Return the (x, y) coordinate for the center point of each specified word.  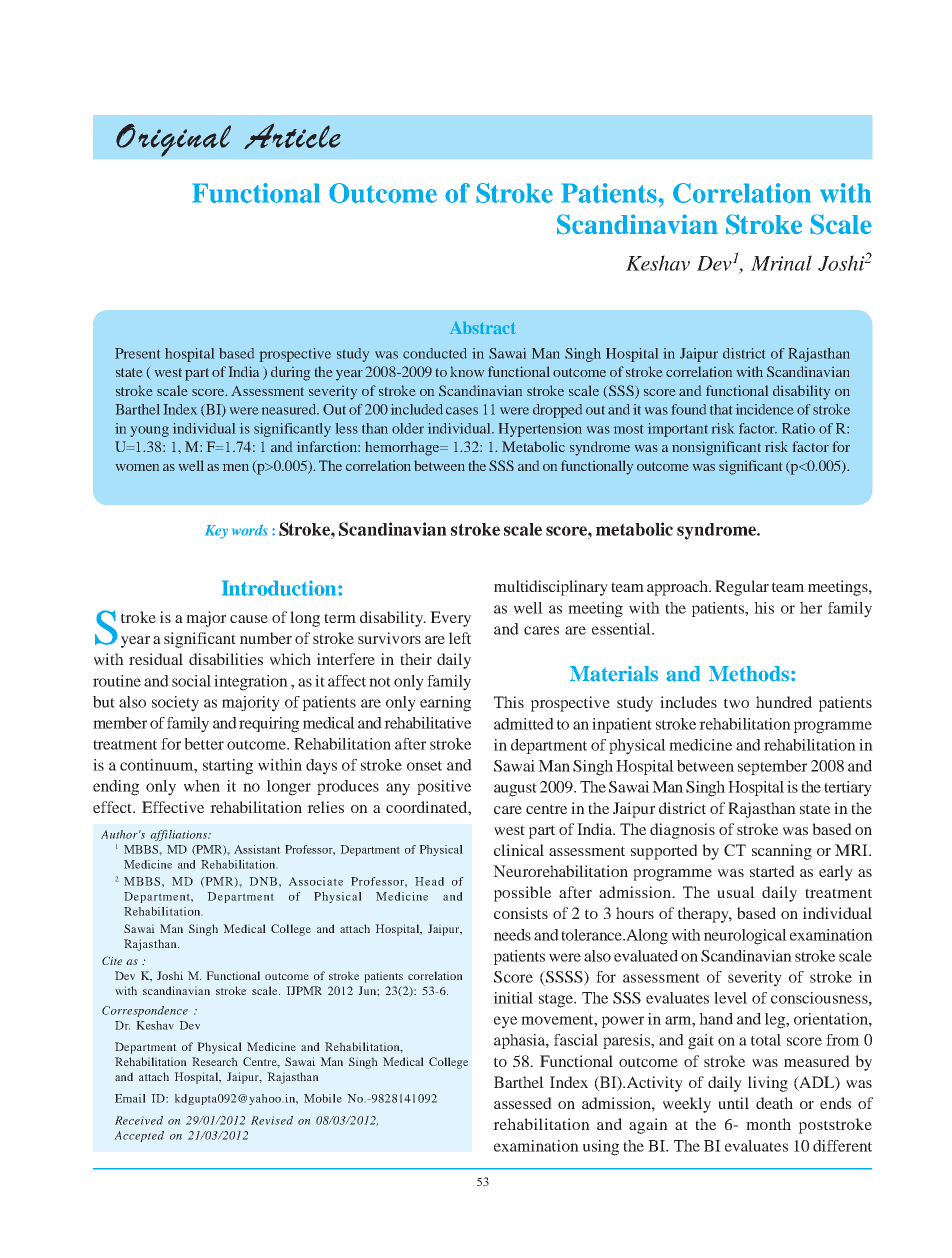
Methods (749, 674)
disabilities (226, 659)
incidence (765, 409)
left (460, 638)
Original (173, 140)
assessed (523, 1103)
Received (139, 1120)
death (774, 1103)
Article (292, 136)
